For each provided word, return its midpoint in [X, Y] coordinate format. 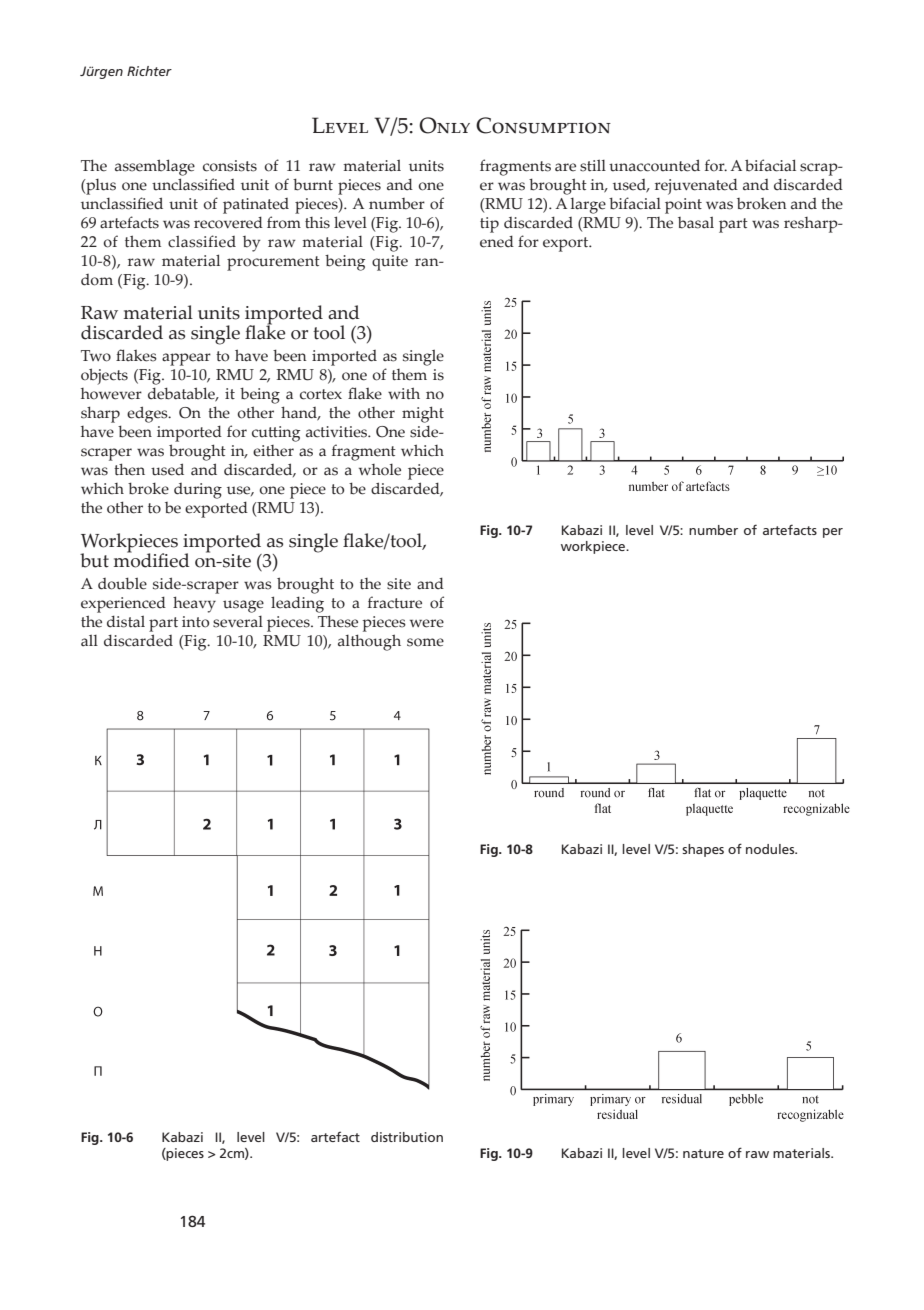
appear [186, 359]
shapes [703, 850]
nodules [771, 849]
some [425, 642]
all [89, 640]
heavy [194, 604]
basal [696, 222]
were [427, 623]
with [404, 393]
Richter [149, 71]
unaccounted [654, 165]
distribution [407, 1137]
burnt [313, 184]
